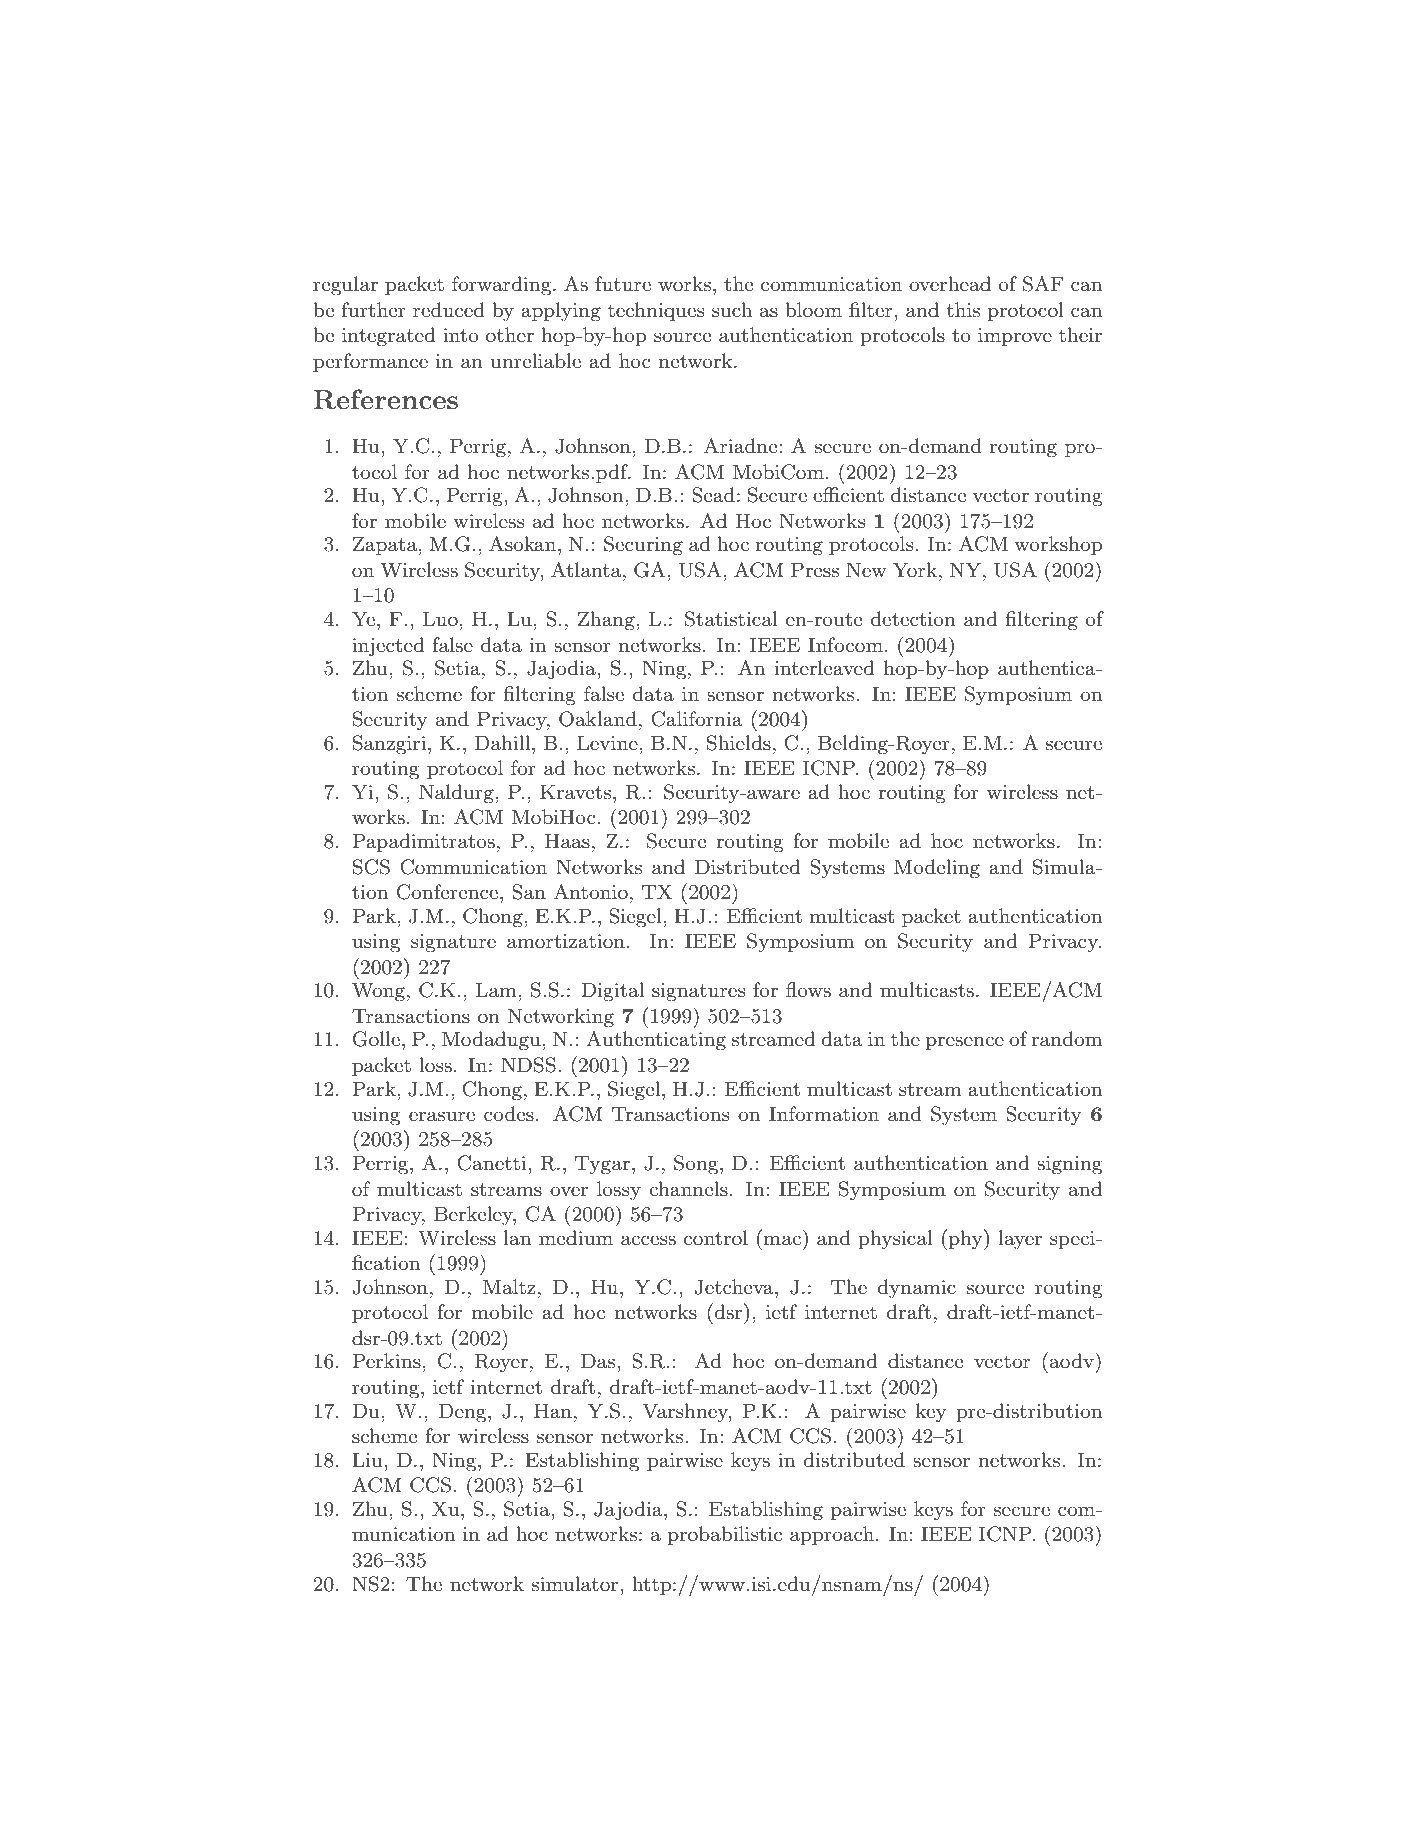 This screenshot has height=1838, width=1421. What do you see at coordinates (937, 869) in the screenshot?
I see `Modeling` at bounding box center [937, 869].
